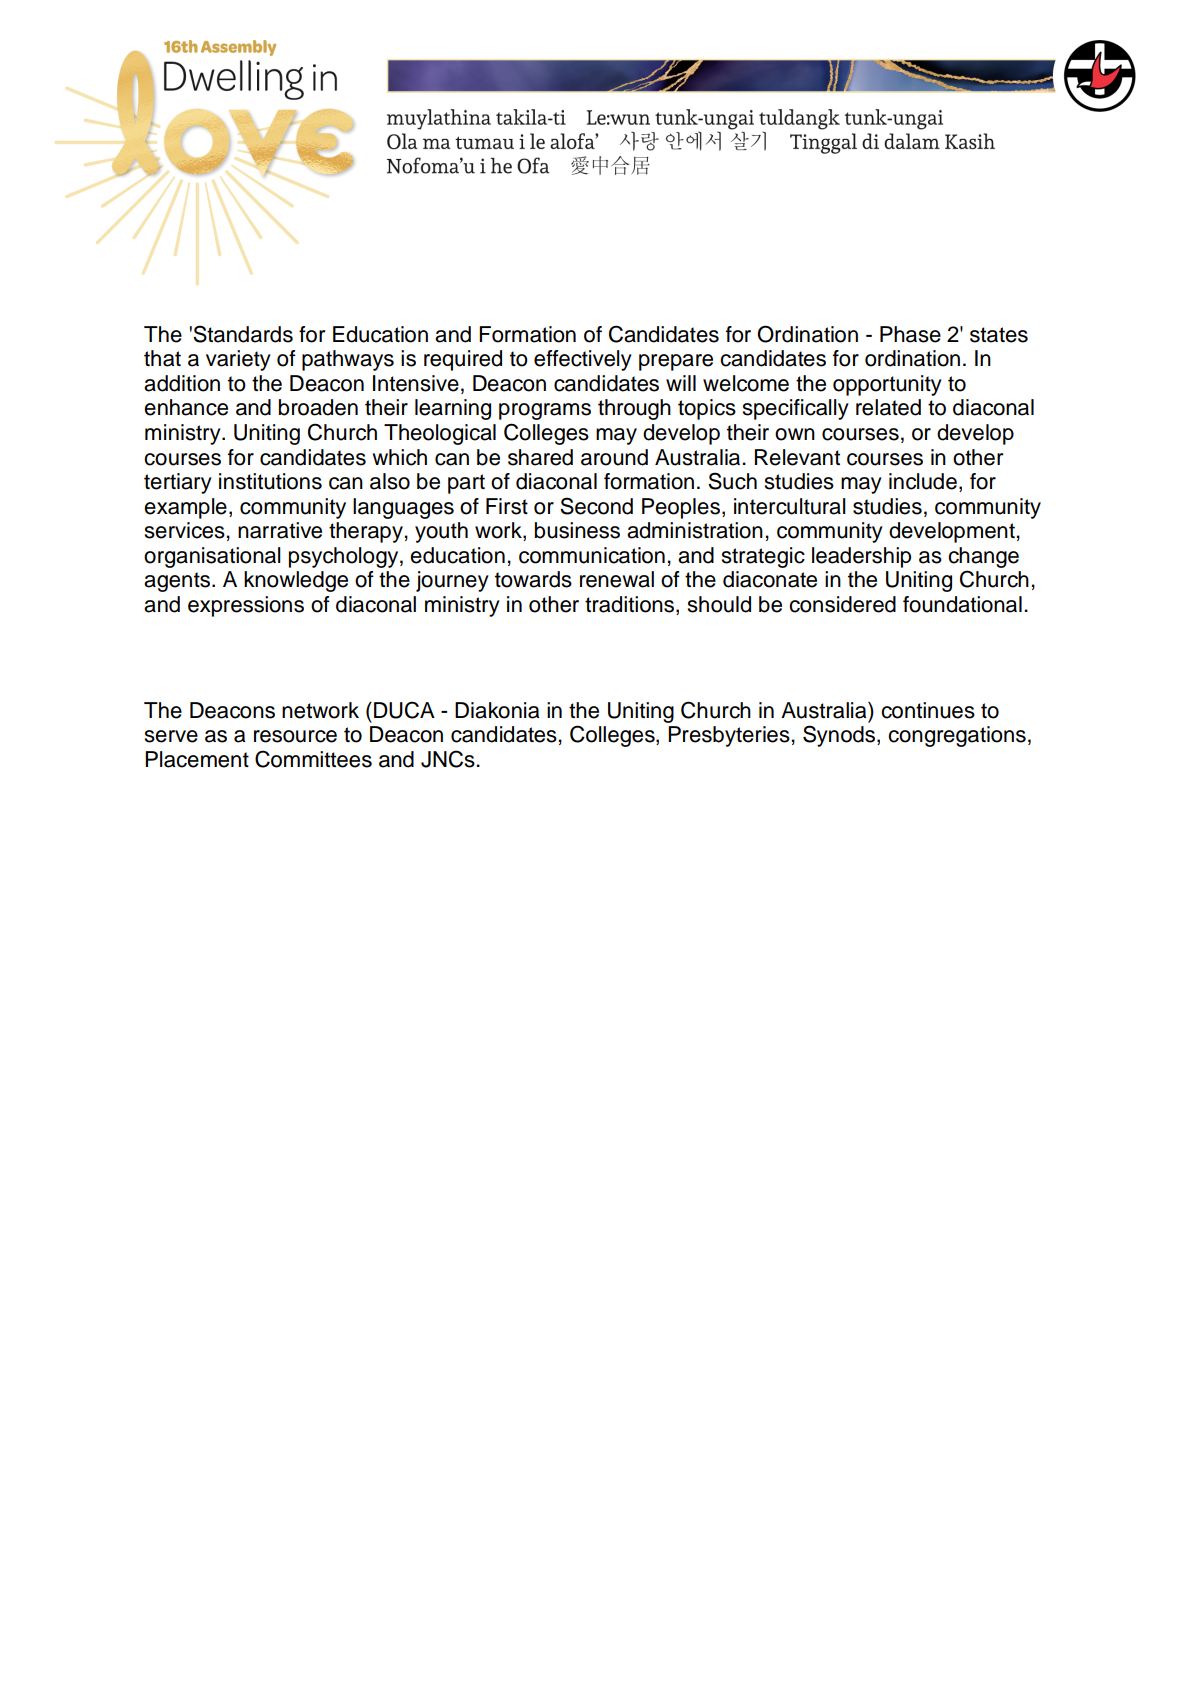 This document has width=1192, height=1686. What do you see at coordinates (861, 557) in the document?
I see `leadership` at bounding box center [861, 557].
